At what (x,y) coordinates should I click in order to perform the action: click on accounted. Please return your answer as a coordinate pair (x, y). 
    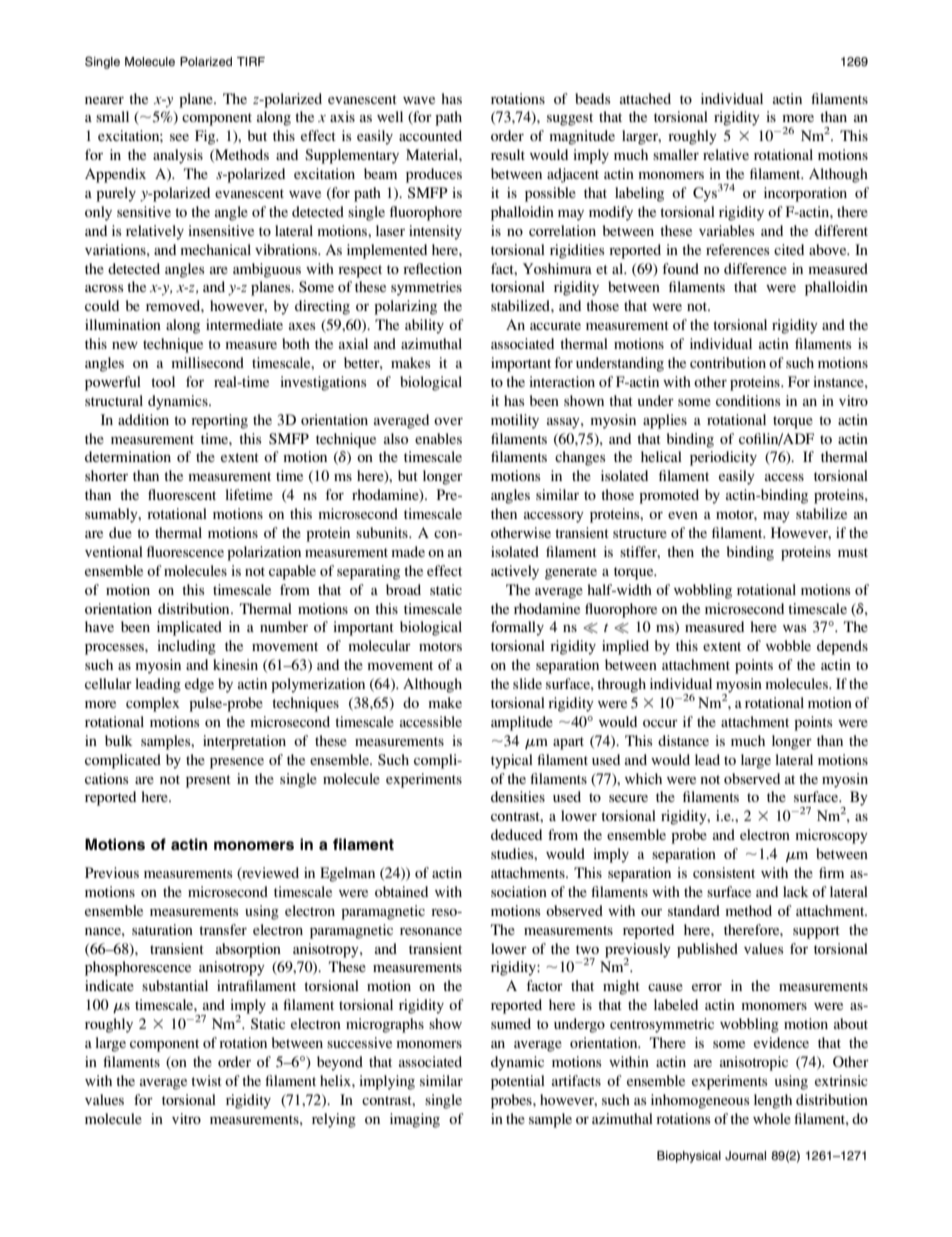
    Looking at the image, I should click on (430, 135).
